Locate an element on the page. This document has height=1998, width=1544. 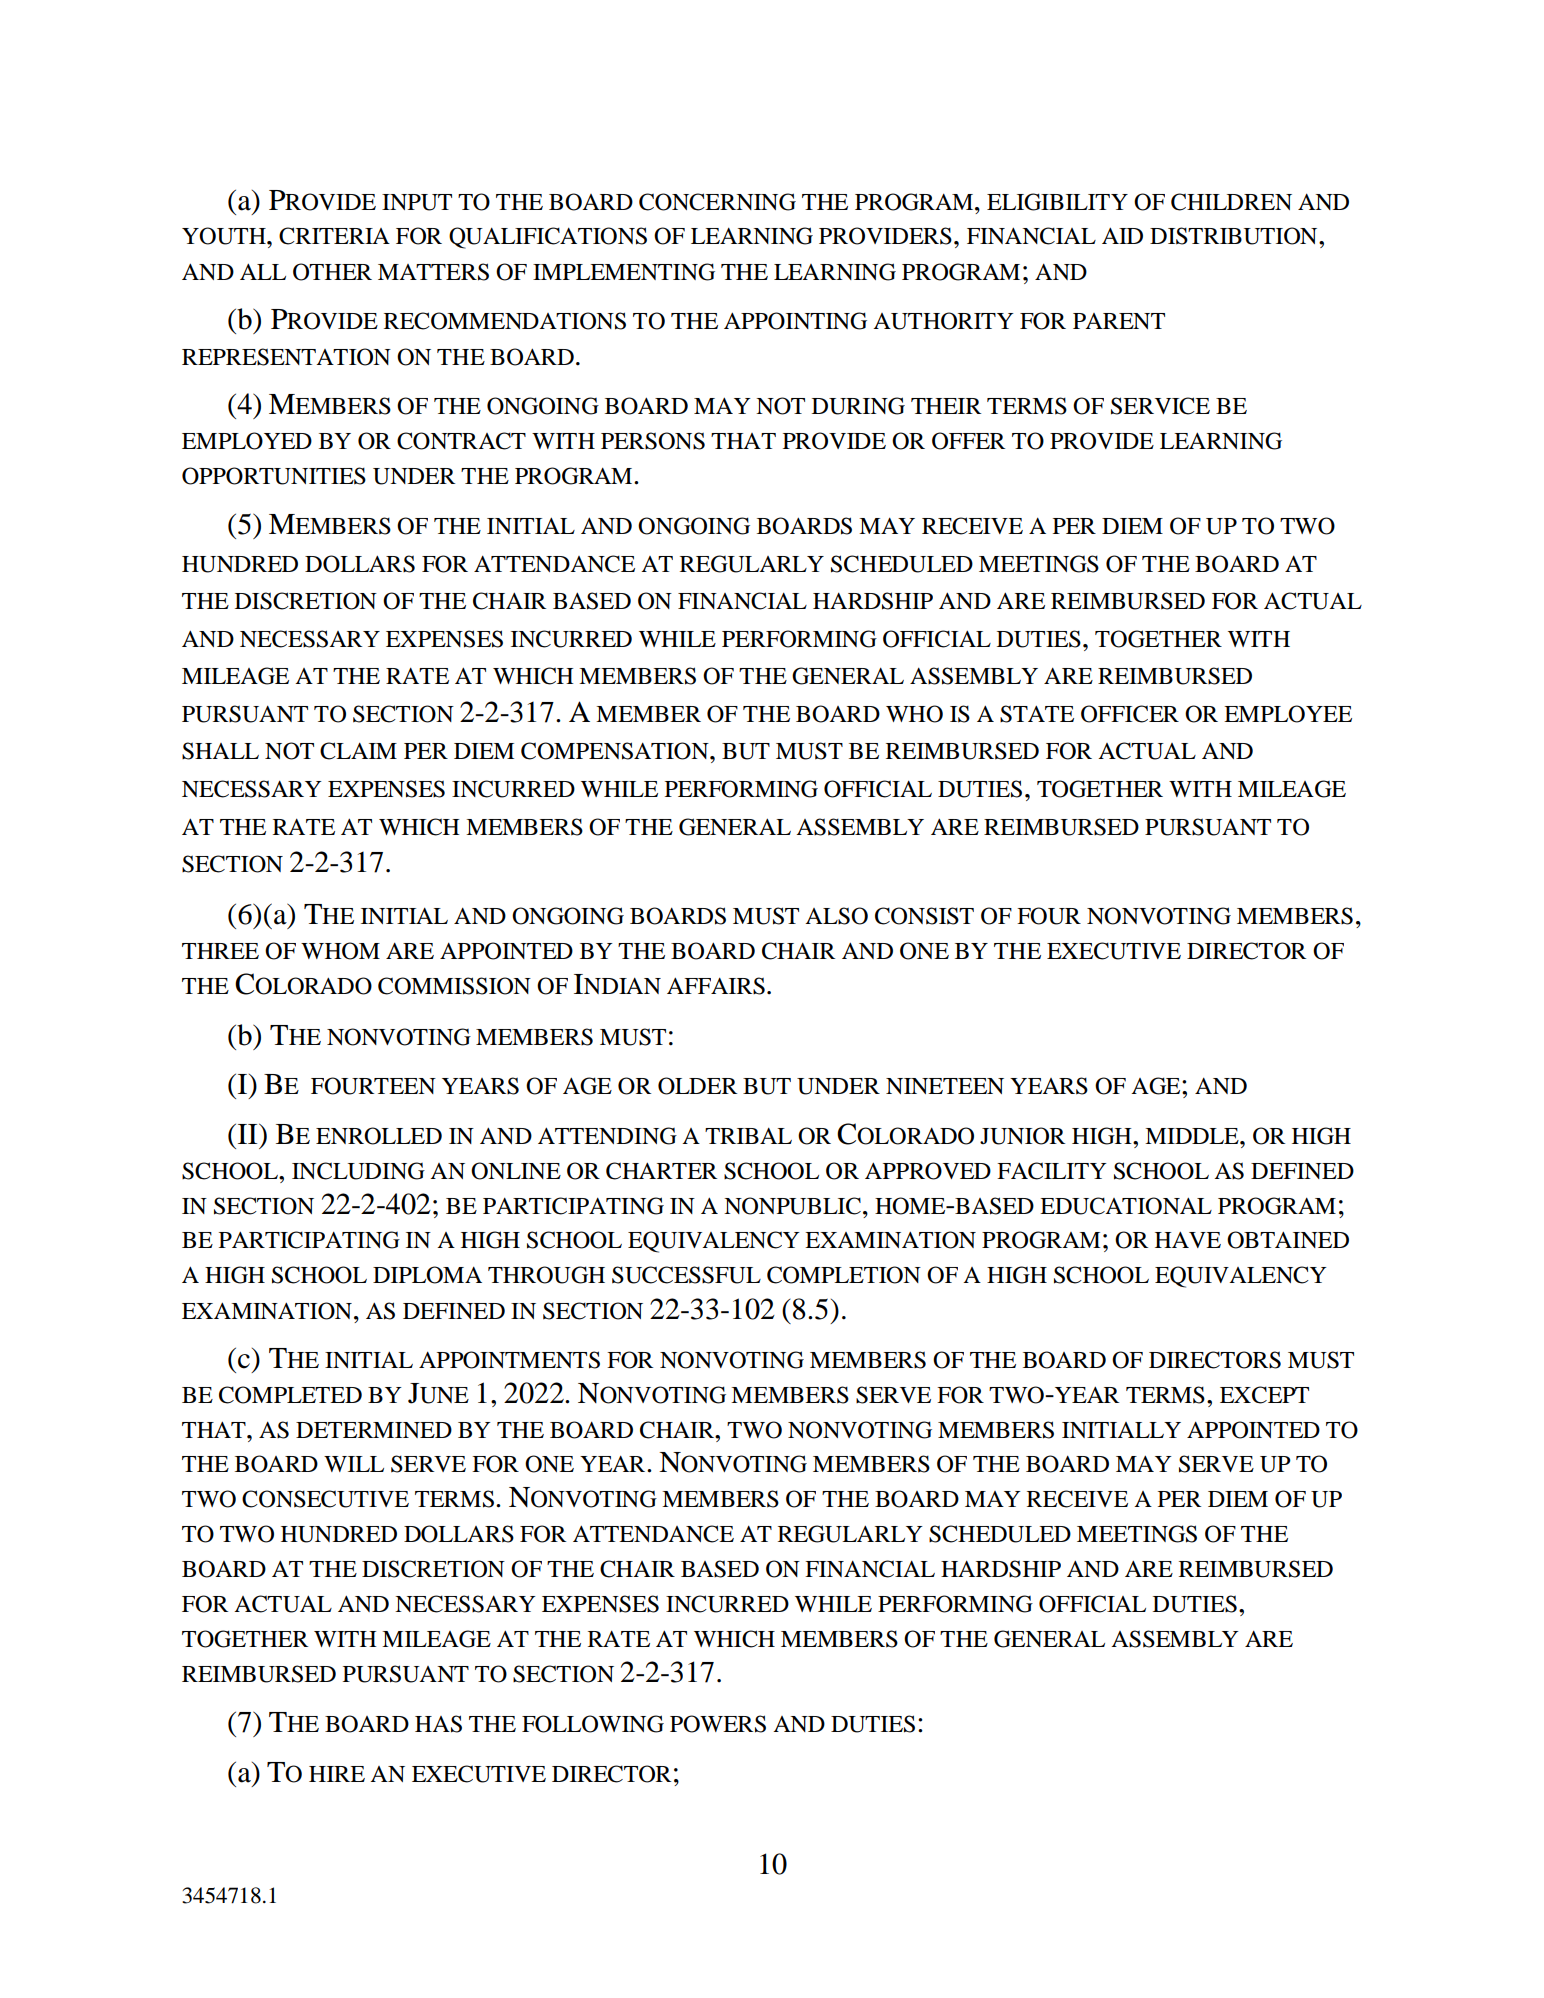
CONCERNING is located at coordinates (717, 202).
